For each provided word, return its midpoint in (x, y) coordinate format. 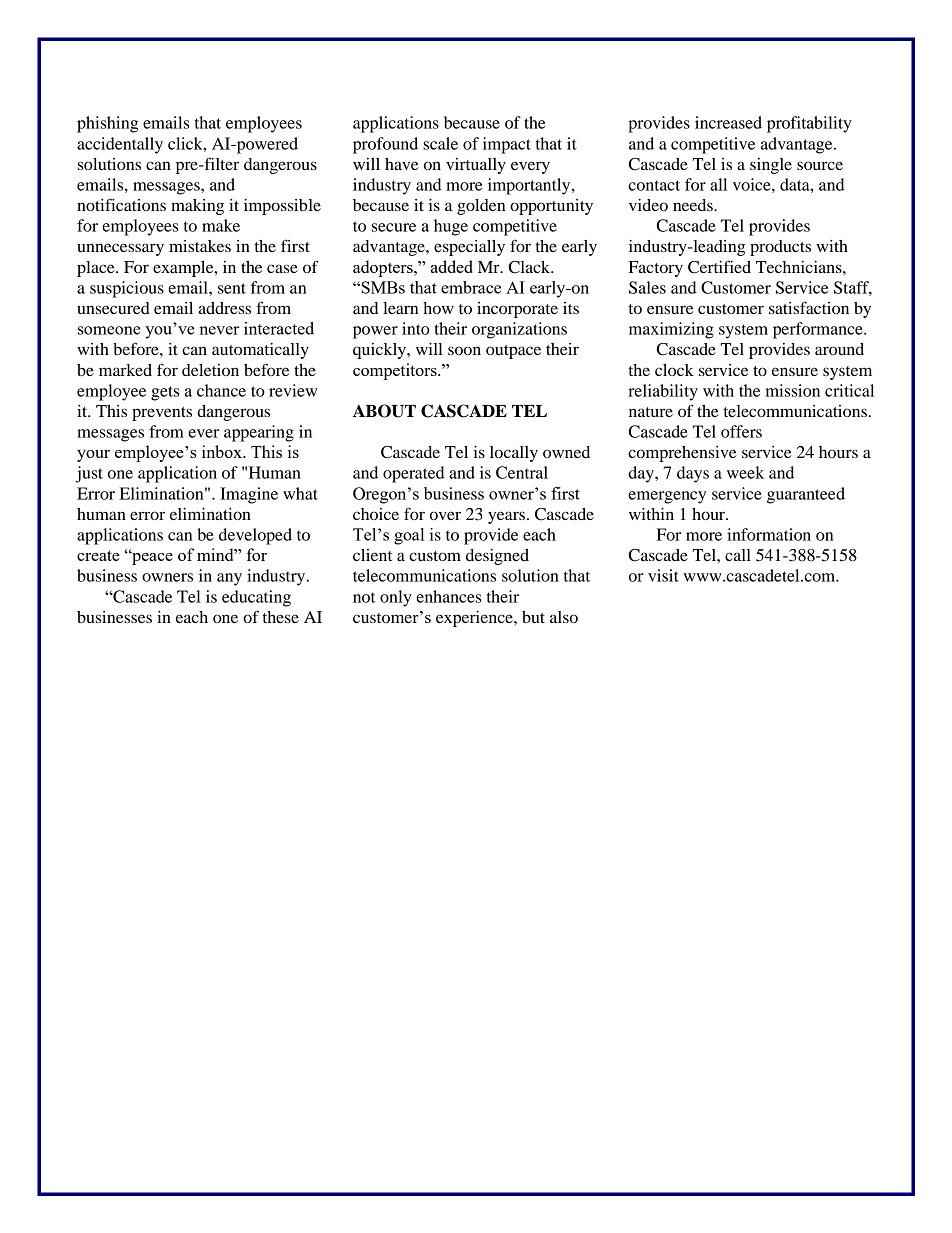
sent (232, 288)
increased (728, 122)
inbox (223, 451)
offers (741, 431)
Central (522, 472)
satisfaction (809, 307)
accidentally (120, 145)
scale (440, 143)
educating (256, 598)
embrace (471, 287)
